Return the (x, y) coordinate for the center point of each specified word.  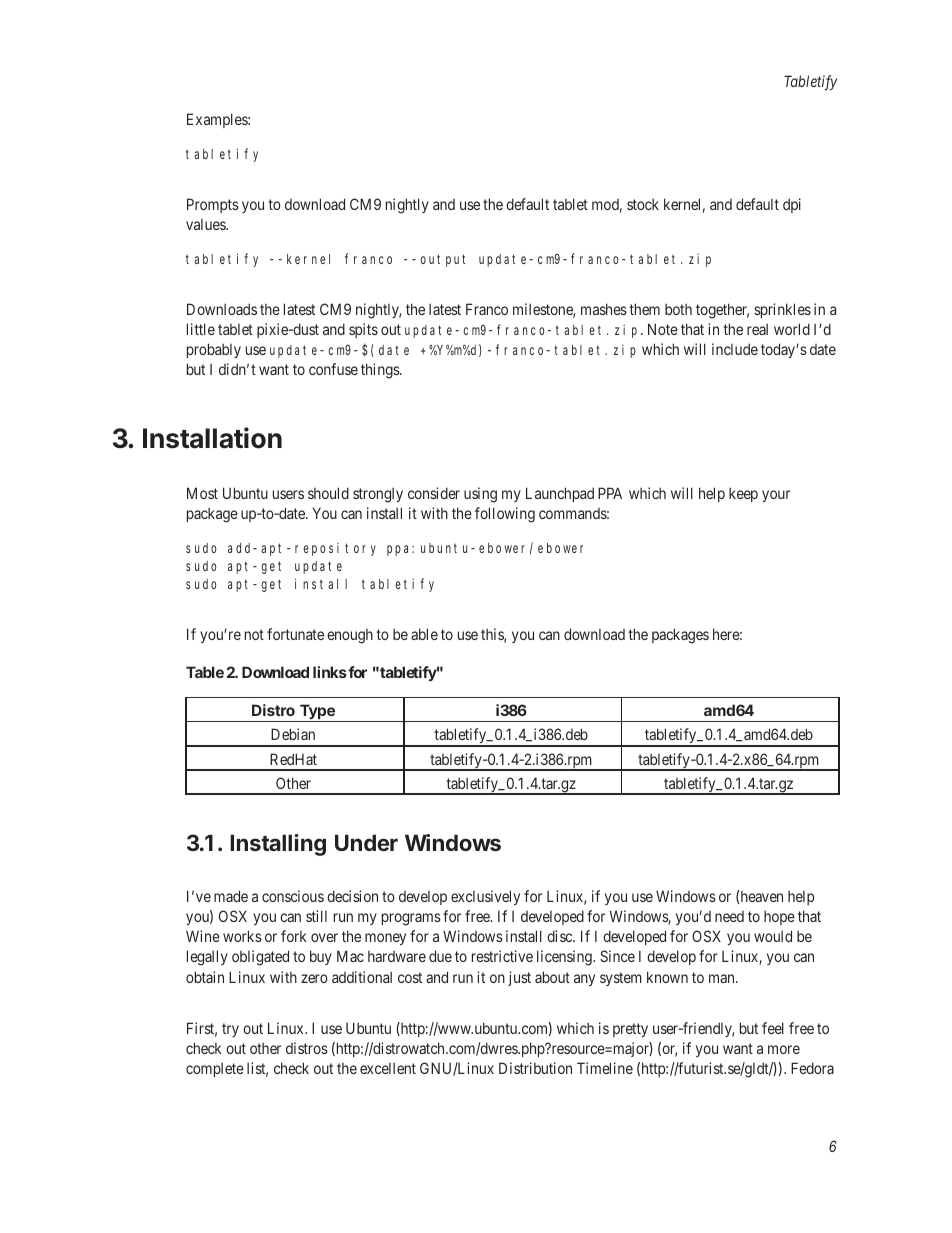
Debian (293, 734)
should (328, 493)
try (230, 1030)
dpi (792, 205)
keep (743, 495)
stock (643, 204)
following (505, 515)
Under (366, 842)
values (206, 224)
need (729, 916)
